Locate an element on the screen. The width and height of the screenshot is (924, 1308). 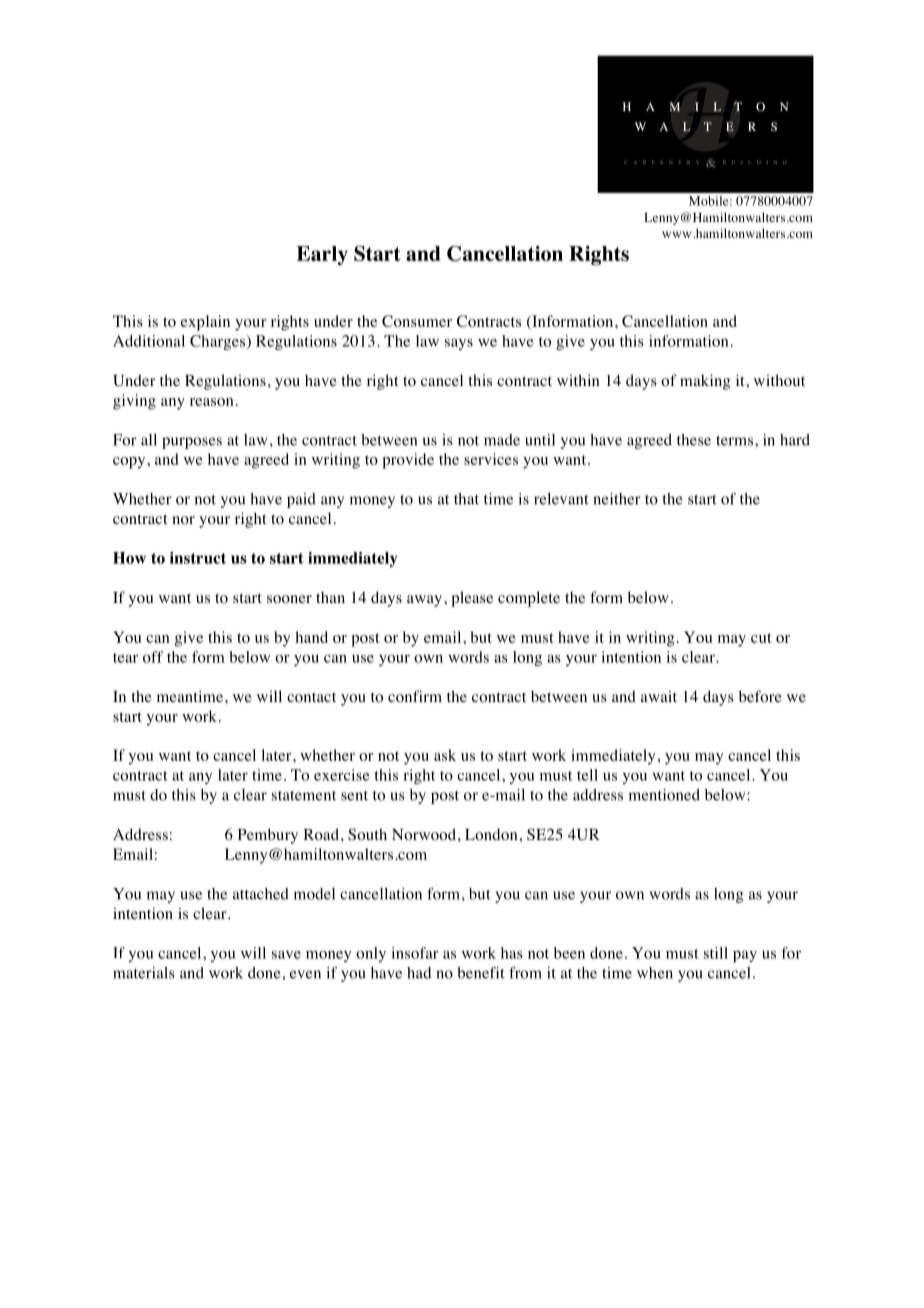
benefit is located at coordinates (481, 973).
